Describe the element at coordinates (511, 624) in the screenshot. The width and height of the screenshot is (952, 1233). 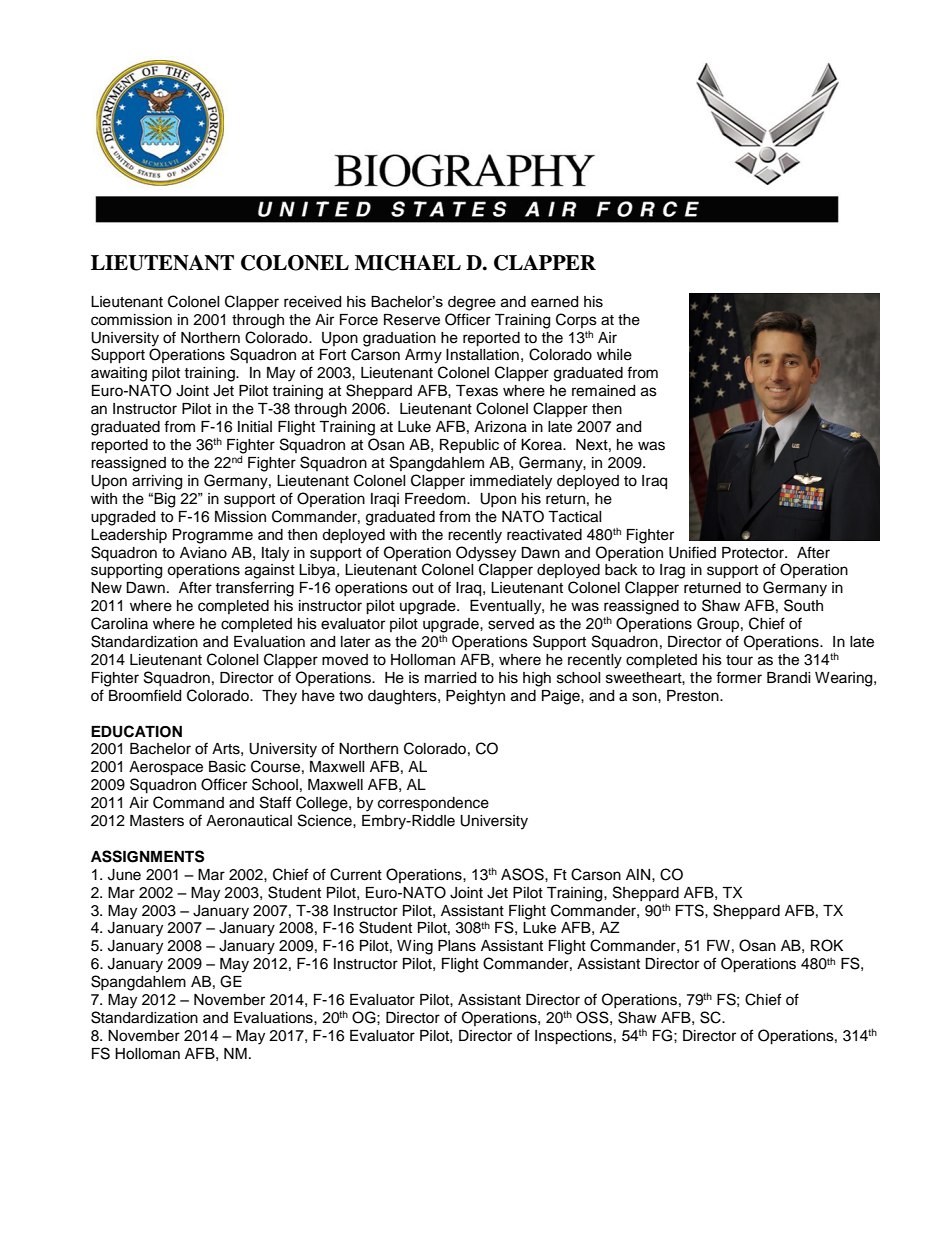
I see `served` at that location.
